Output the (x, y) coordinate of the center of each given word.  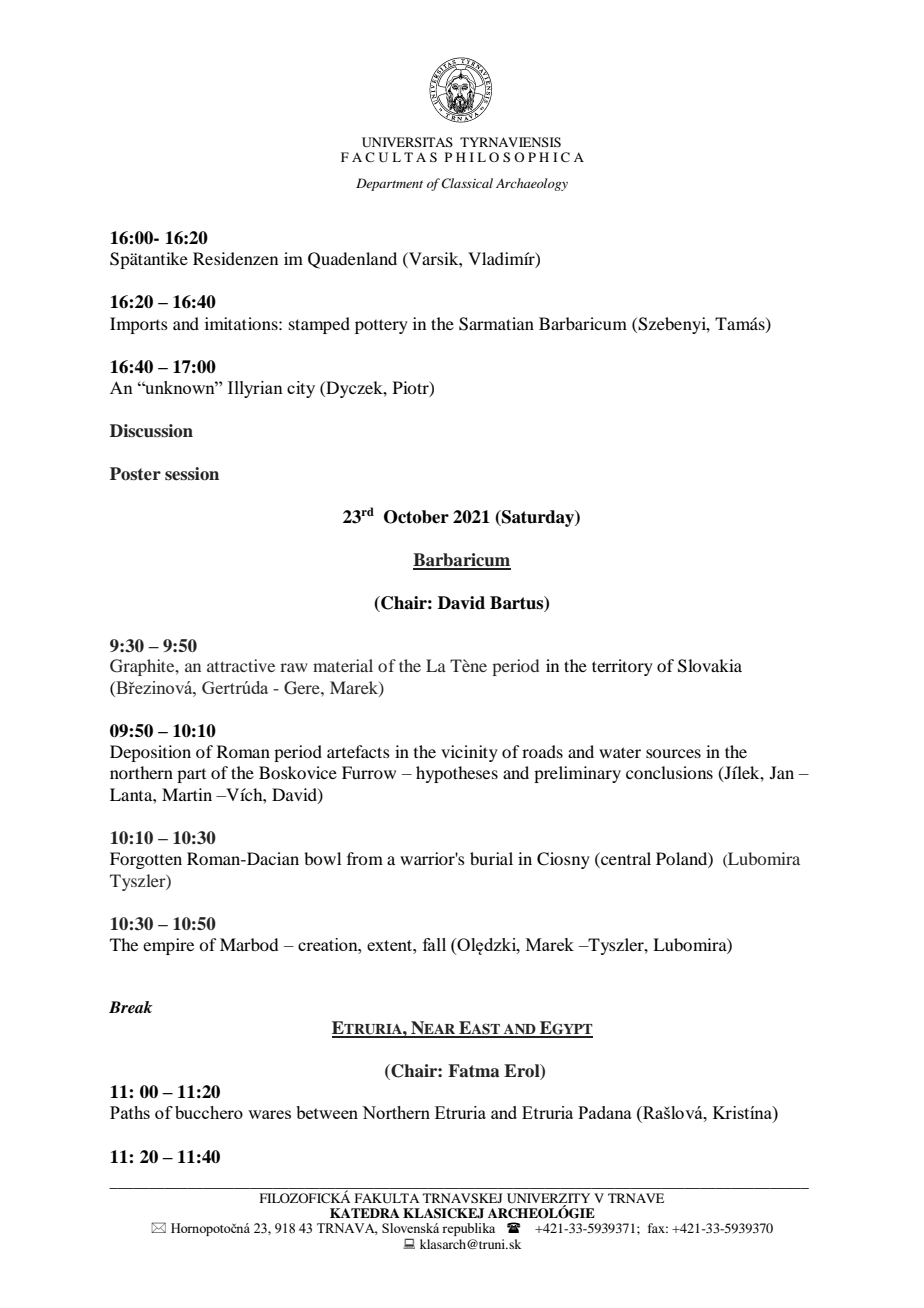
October (416, 517)
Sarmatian (496, 324)
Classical (467, 183)
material (343, 665)
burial (491, 858)
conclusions (669, 772)
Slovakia (710, 666)
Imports (139, 325)
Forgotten (146, 860)
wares (269, 1114)
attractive (241, 665)
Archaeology (532, 184)
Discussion (151, 431)
